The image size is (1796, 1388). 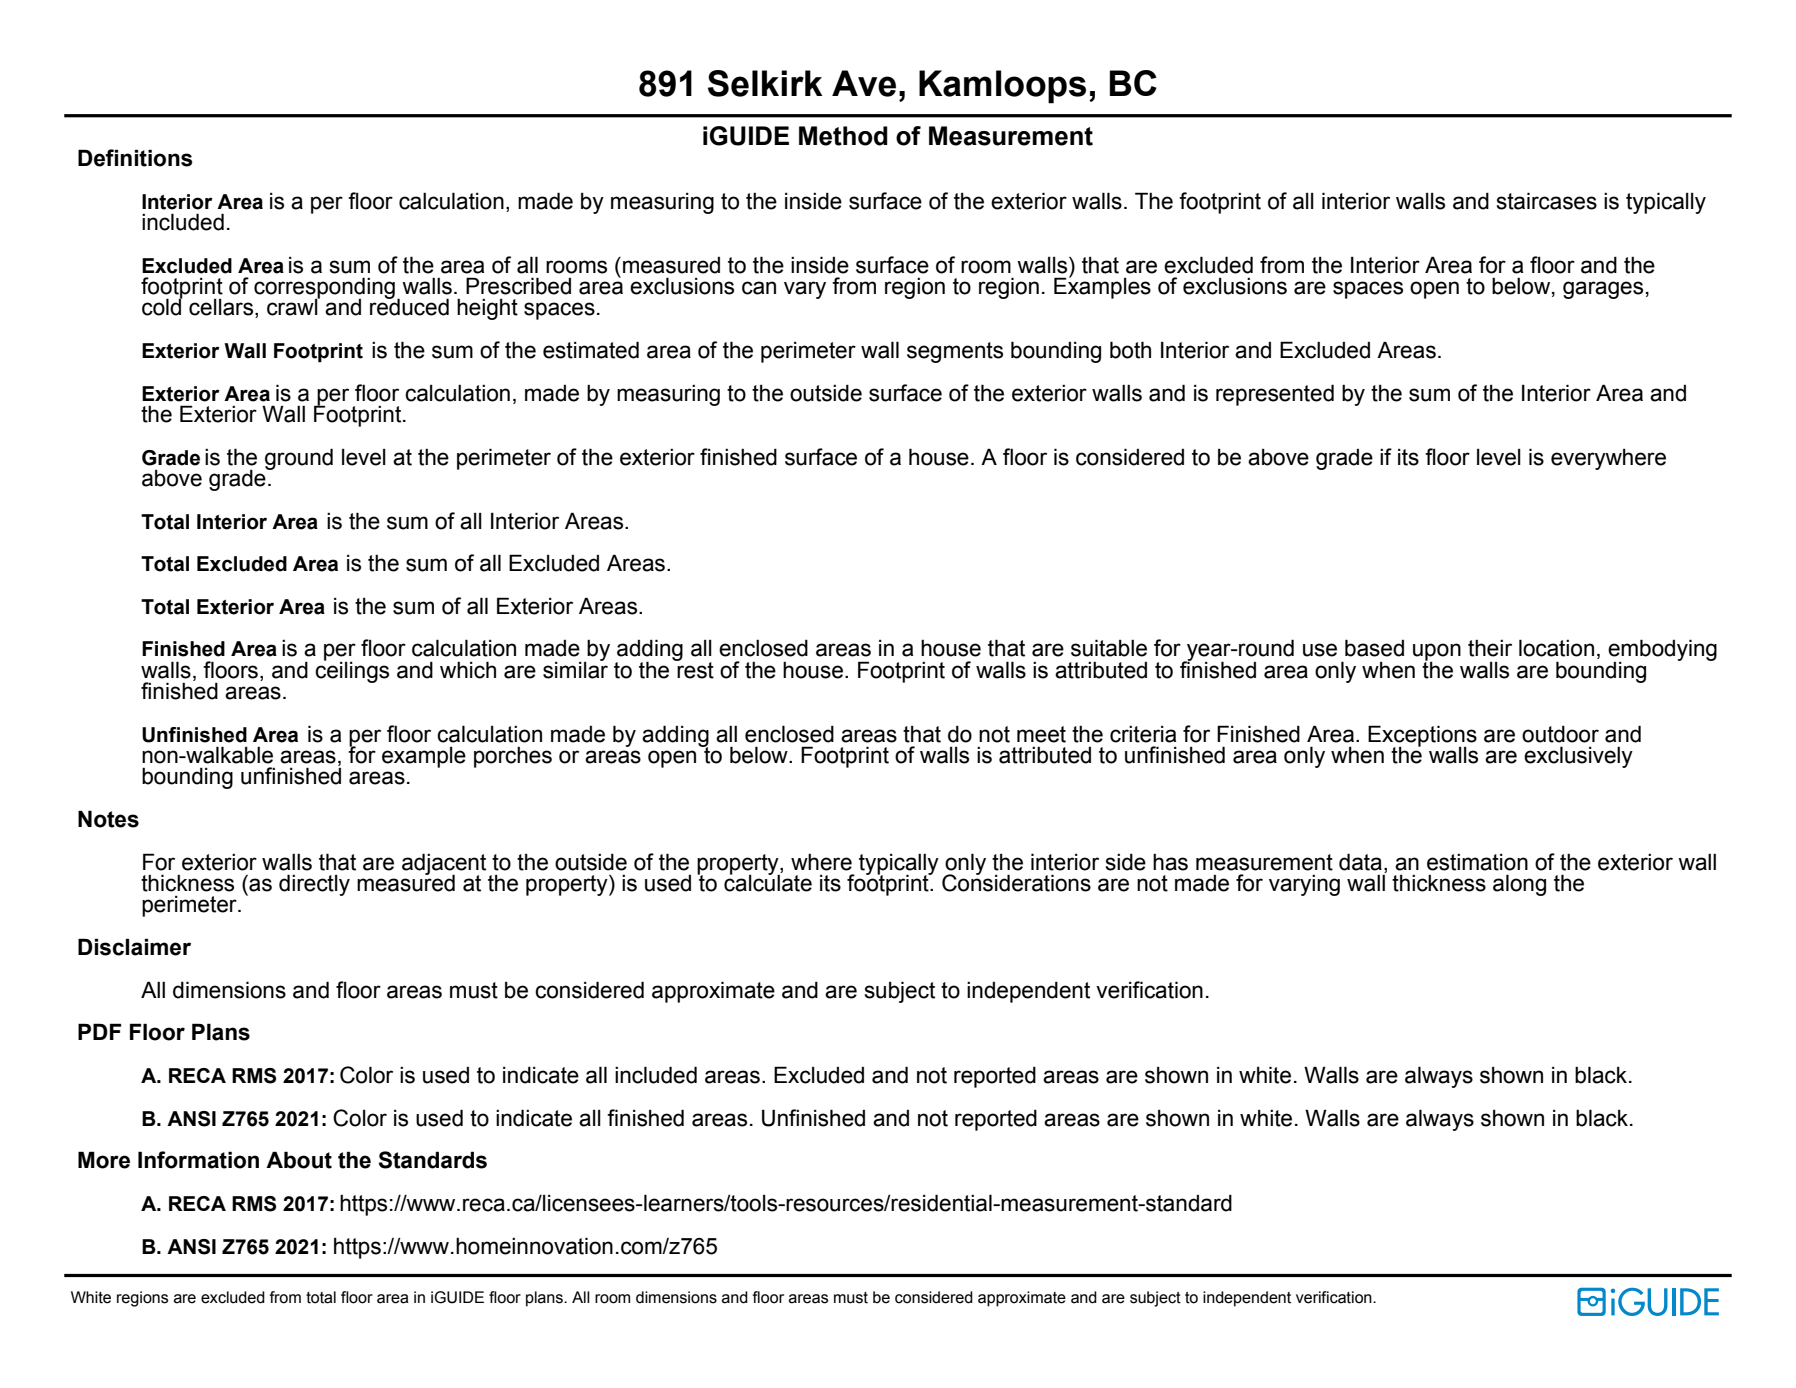 I want to click on Definitions, so click(x=135, y=158).
